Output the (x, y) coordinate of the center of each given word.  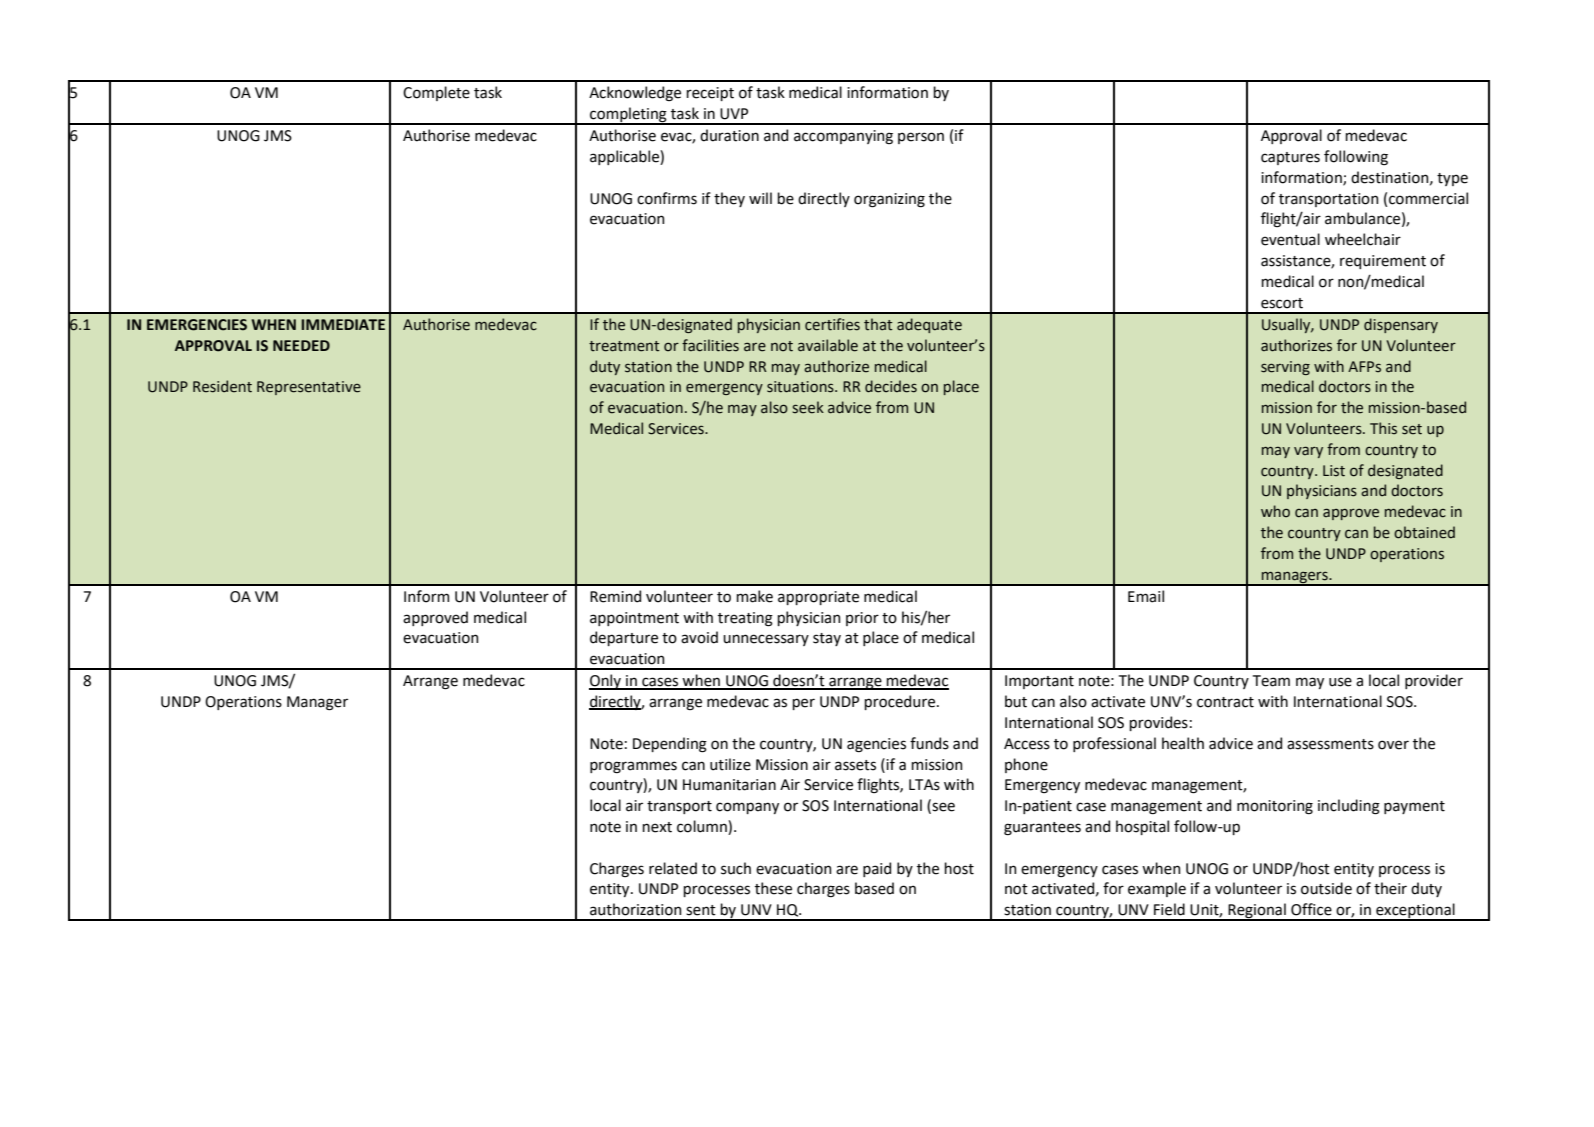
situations (801, 387)
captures (1290, 158)
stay (827, 639)
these (773, 888)
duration (729, 135)
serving (1285, 368)
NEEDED (301, 345)
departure (624, 638)
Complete (436, 93)
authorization (635, 909)
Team (1271, 681)
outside (1326, 888)
